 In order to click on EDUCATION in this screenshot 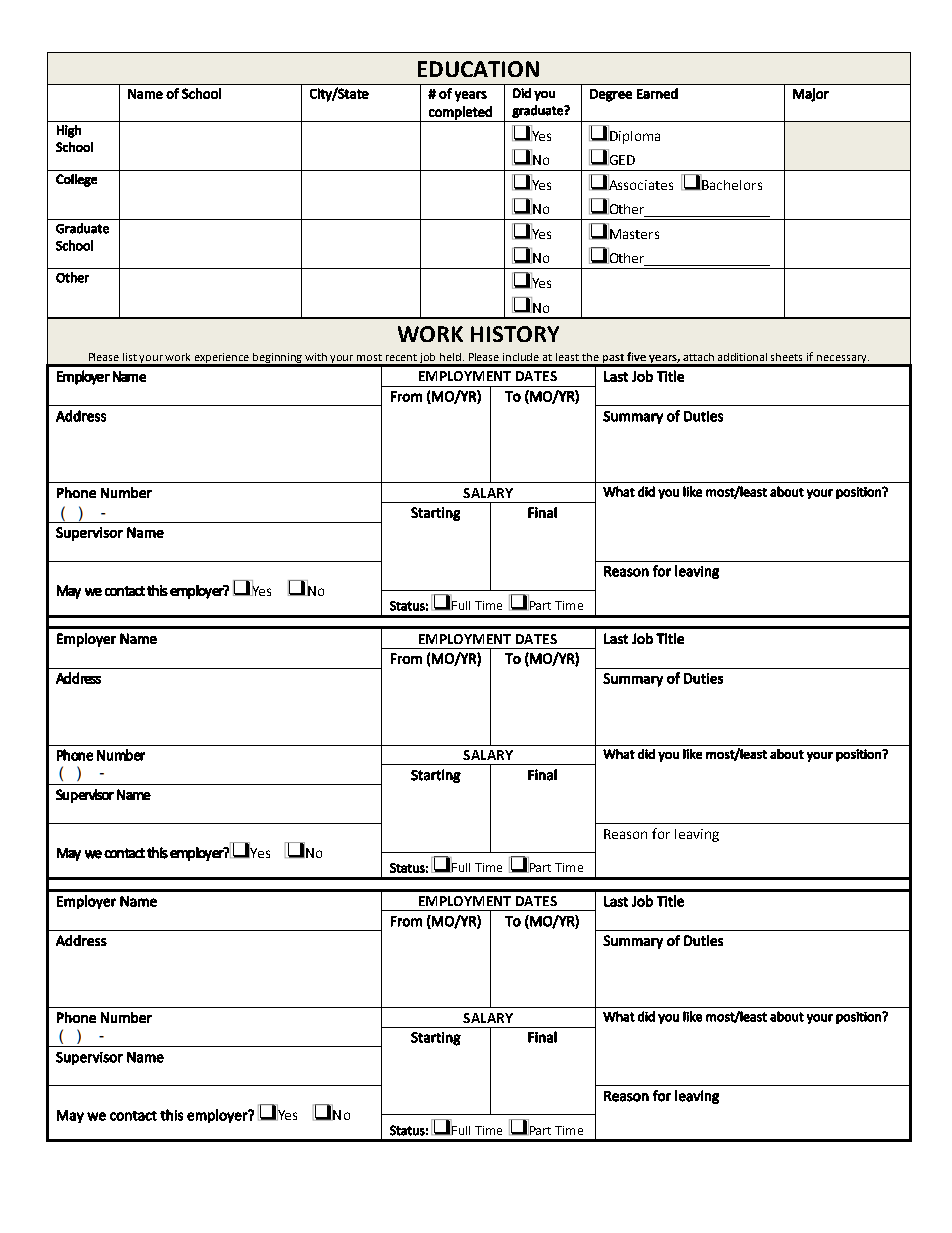, I will do `click(478, 69)`.
